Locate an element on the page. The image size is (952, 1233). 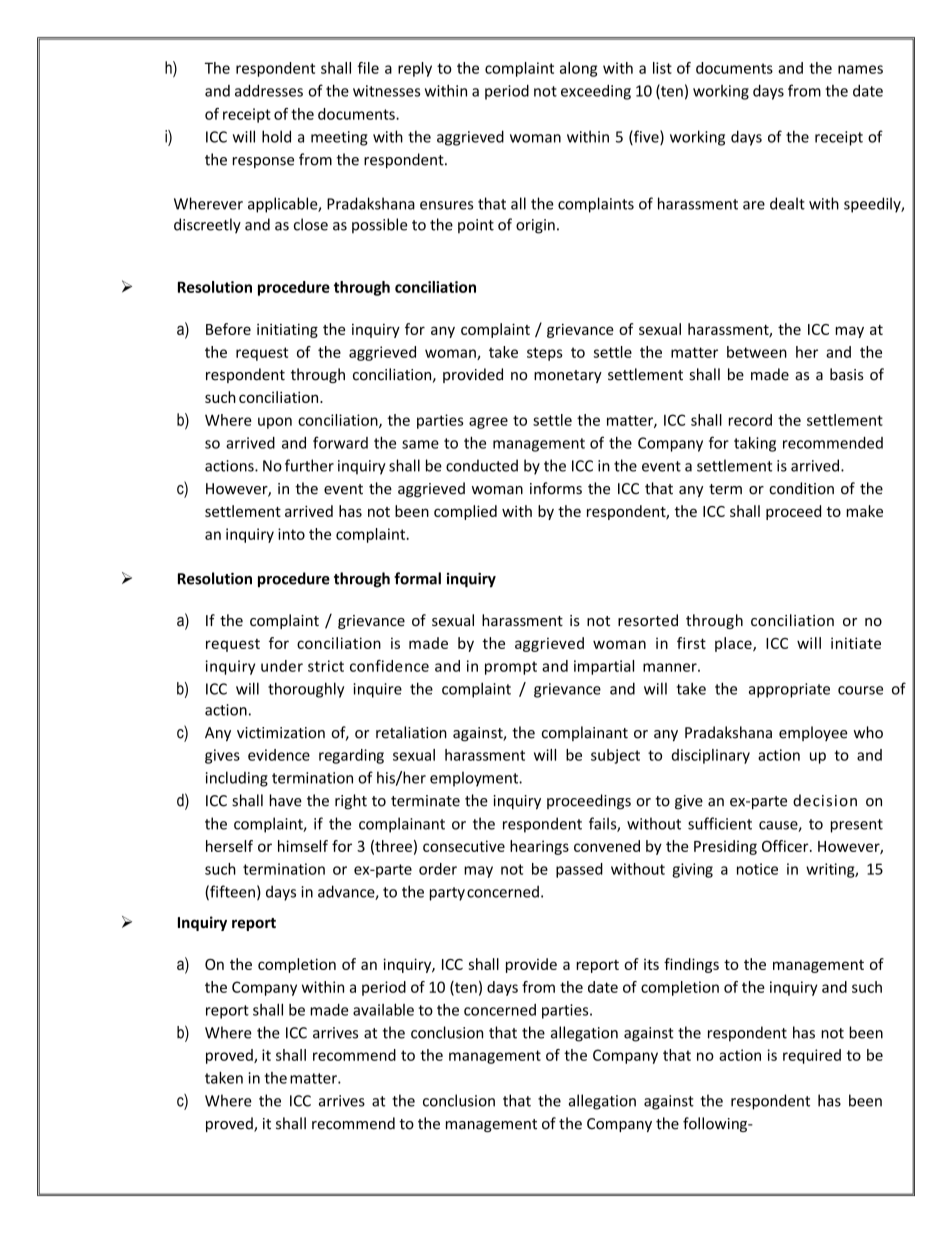
addresses is located at coordinates (269, 90).
